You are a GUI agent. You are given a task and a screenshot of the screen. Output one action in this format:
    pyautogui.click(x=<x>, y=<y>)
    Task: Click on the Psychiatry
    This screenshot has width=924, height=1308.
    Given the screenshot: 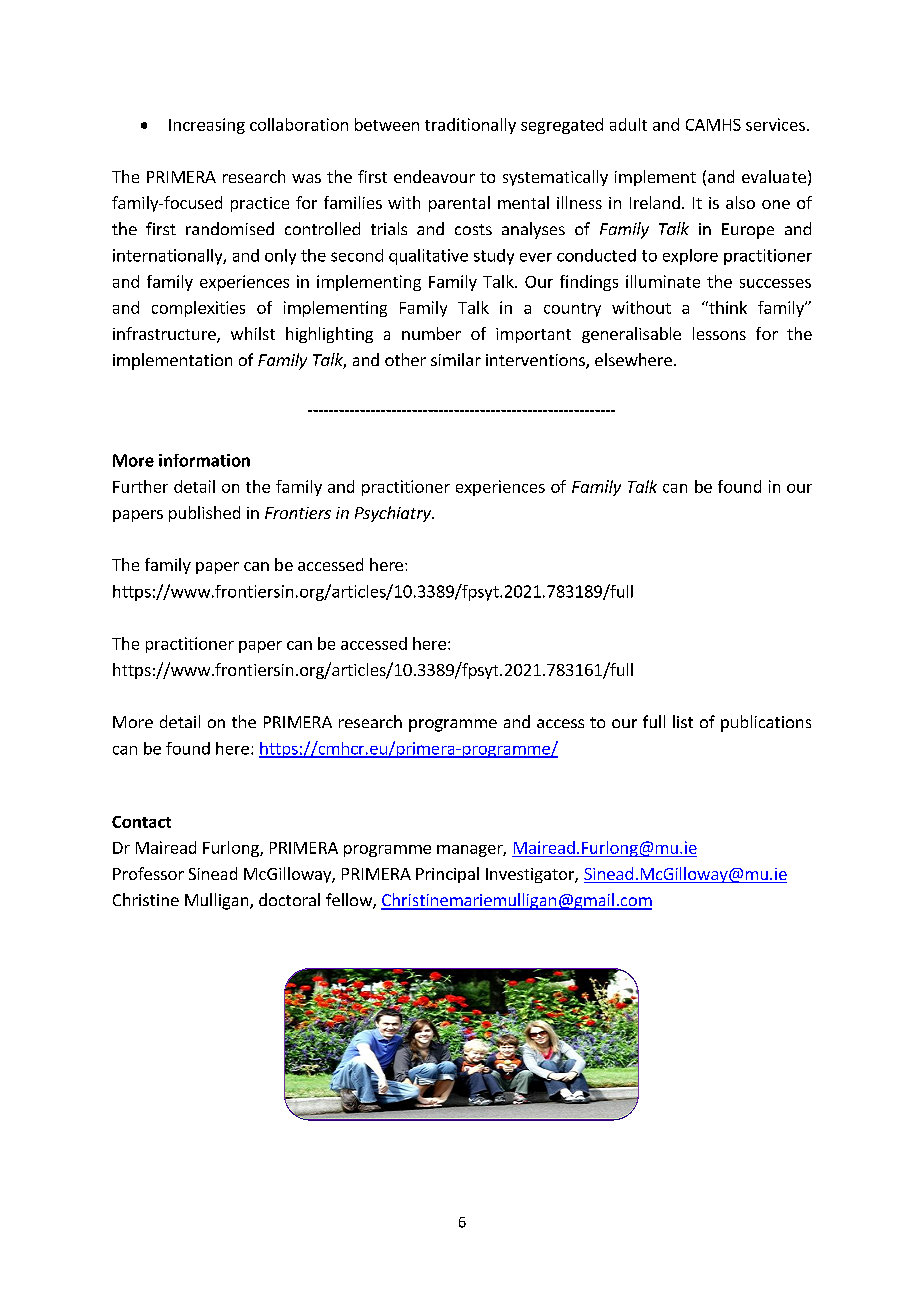 What is the action you would take?
    pyautogui.click(x=394, y=514)
